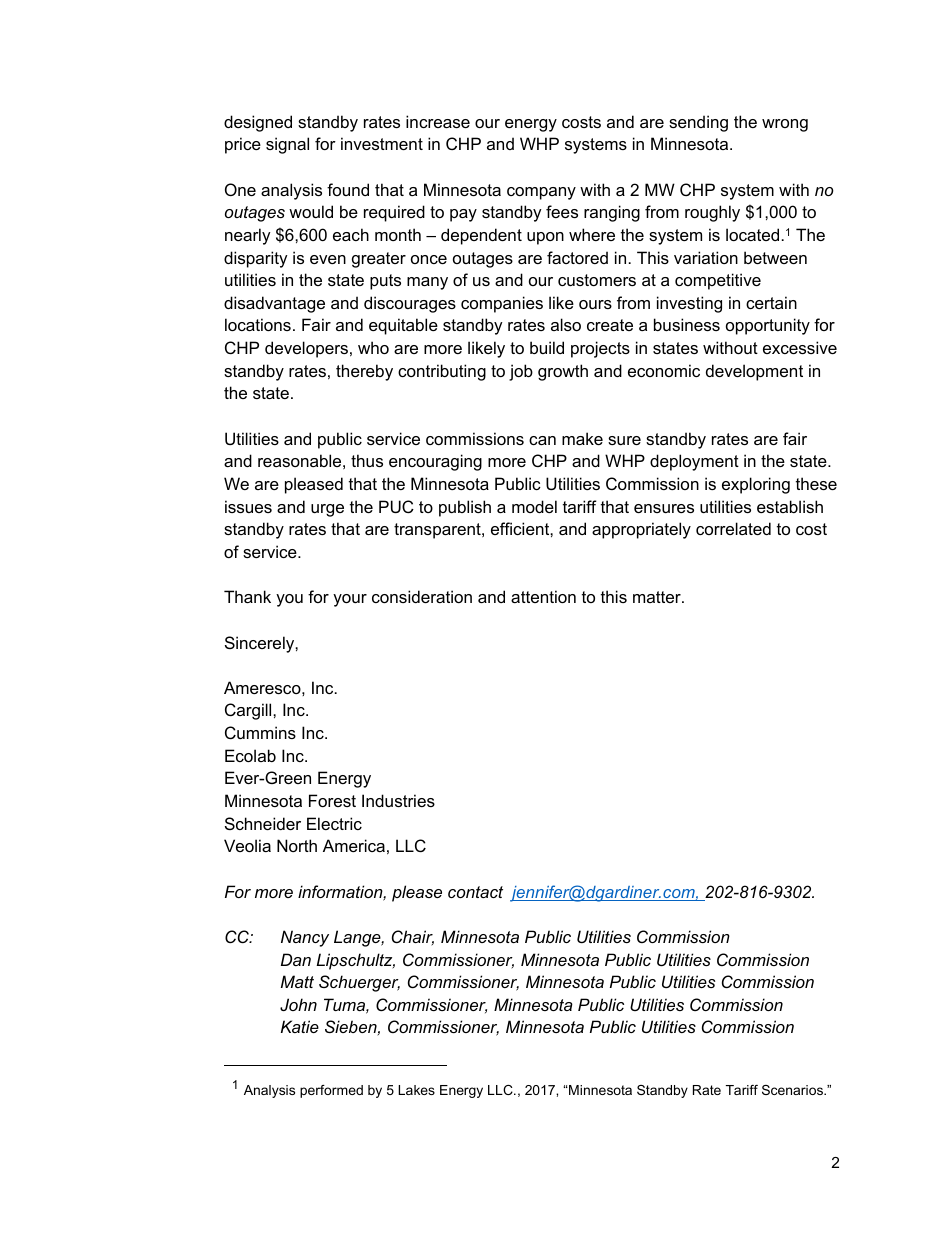 The image size is (952, 1233). I want to click on wrong, so click(785, 125).
